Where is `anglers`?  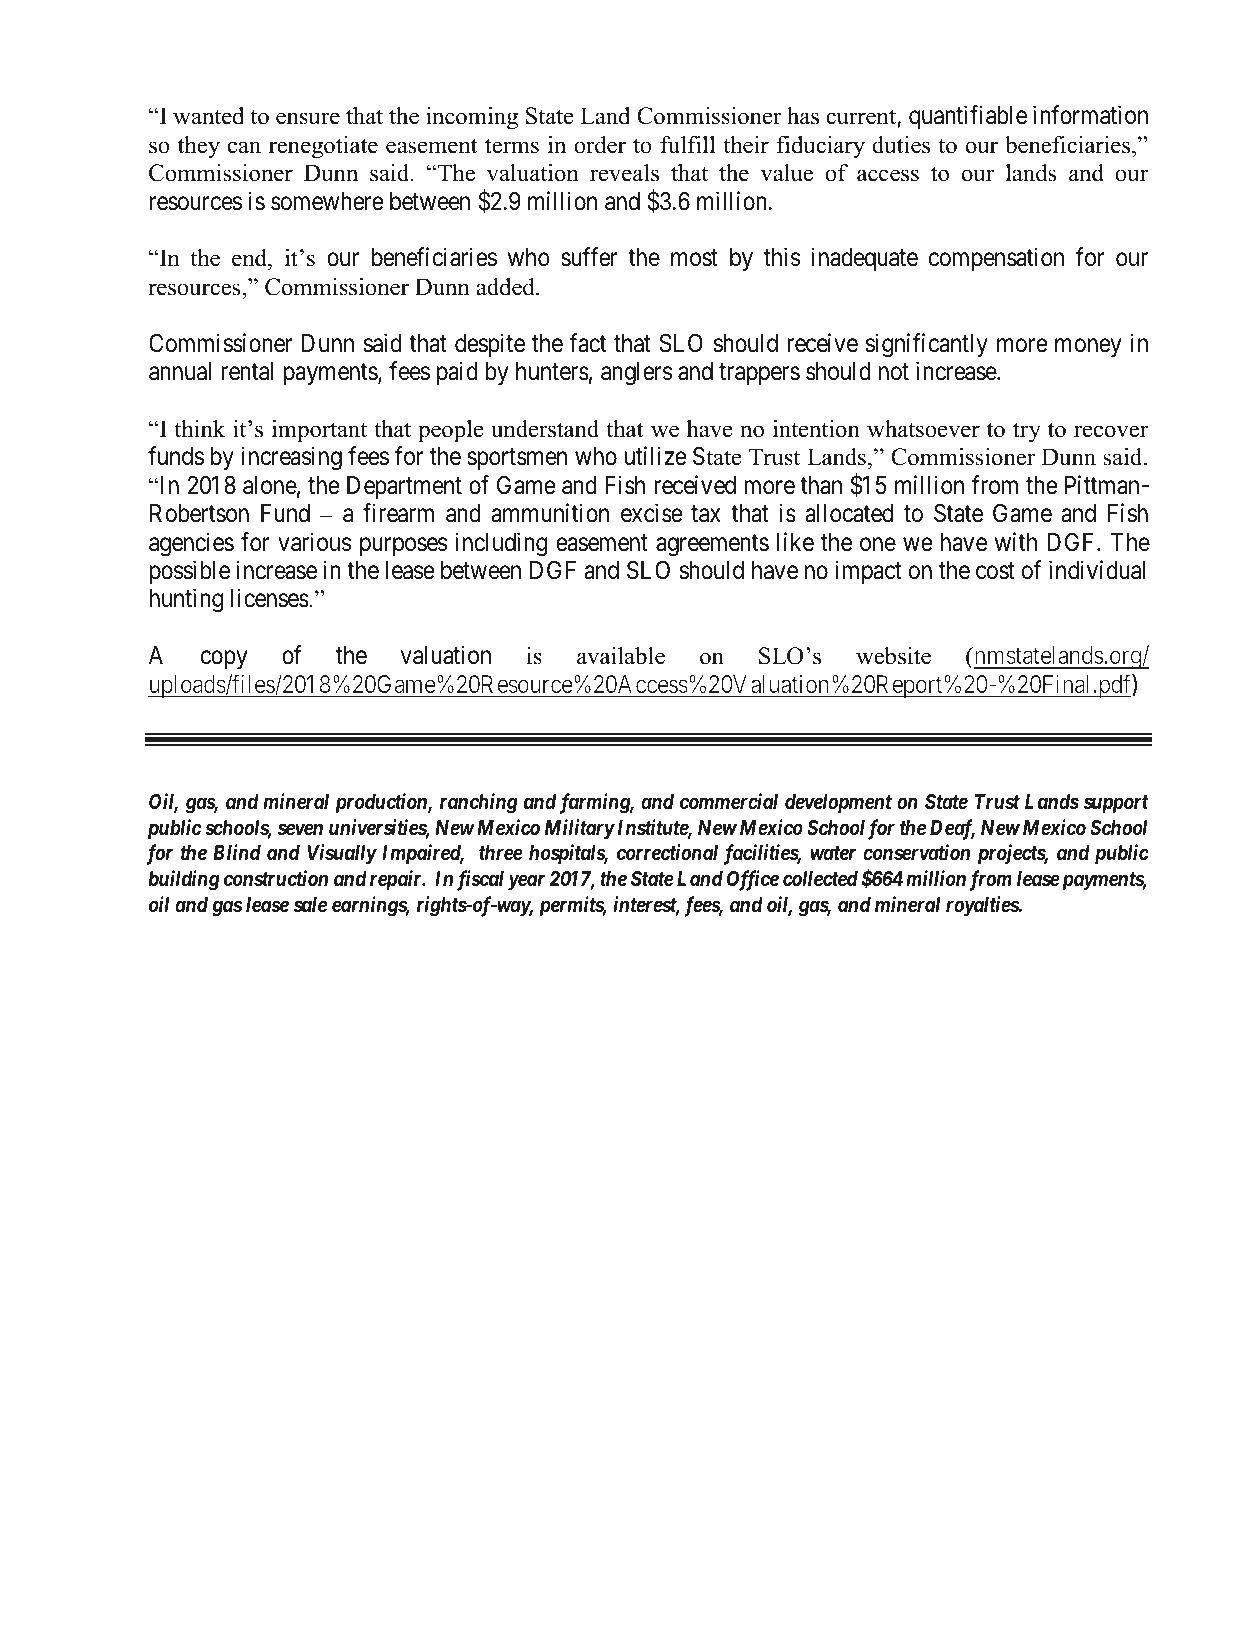 anglers is located at coordinates (636, 374).
